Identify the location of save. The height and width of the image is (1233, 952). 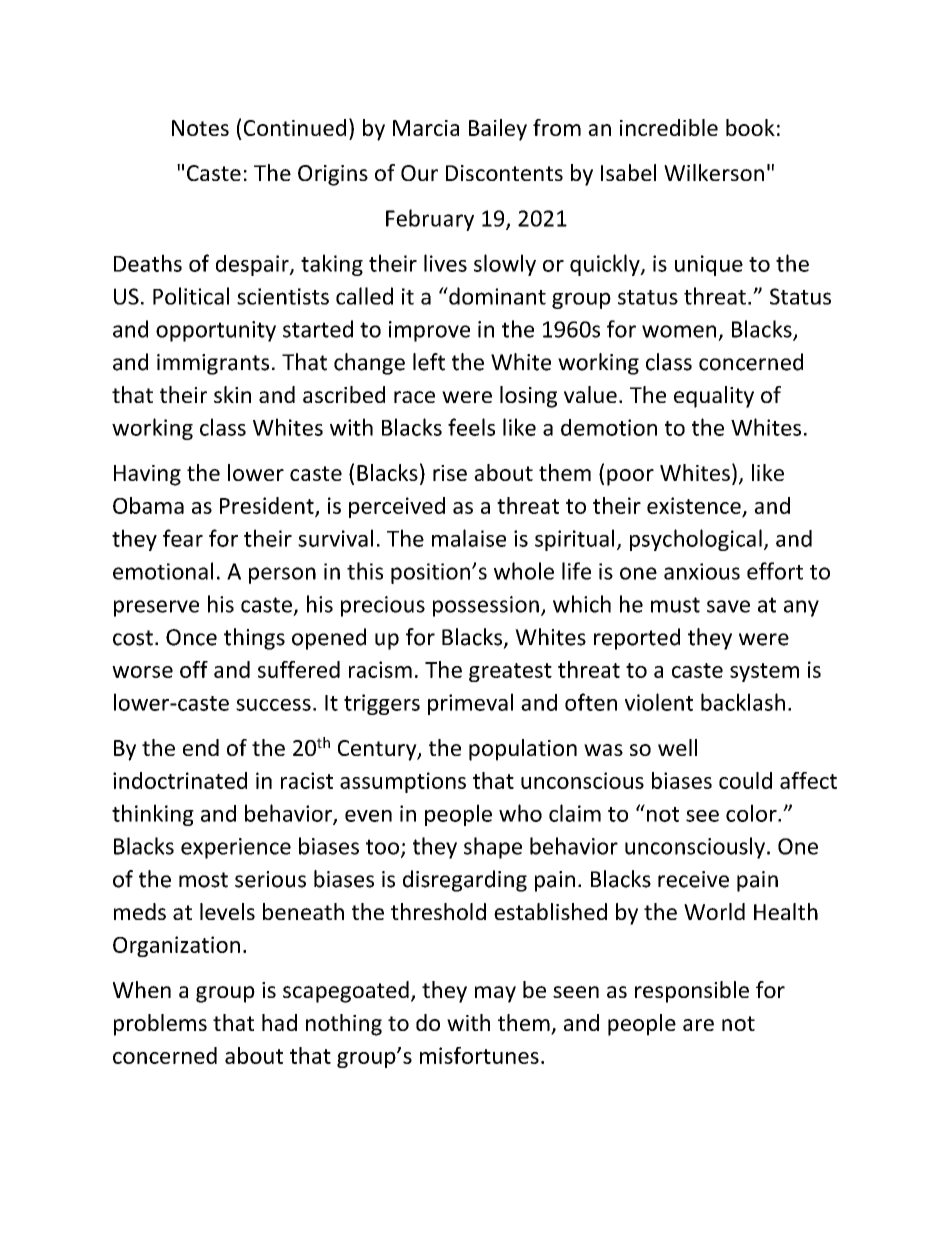
(728, 606).
